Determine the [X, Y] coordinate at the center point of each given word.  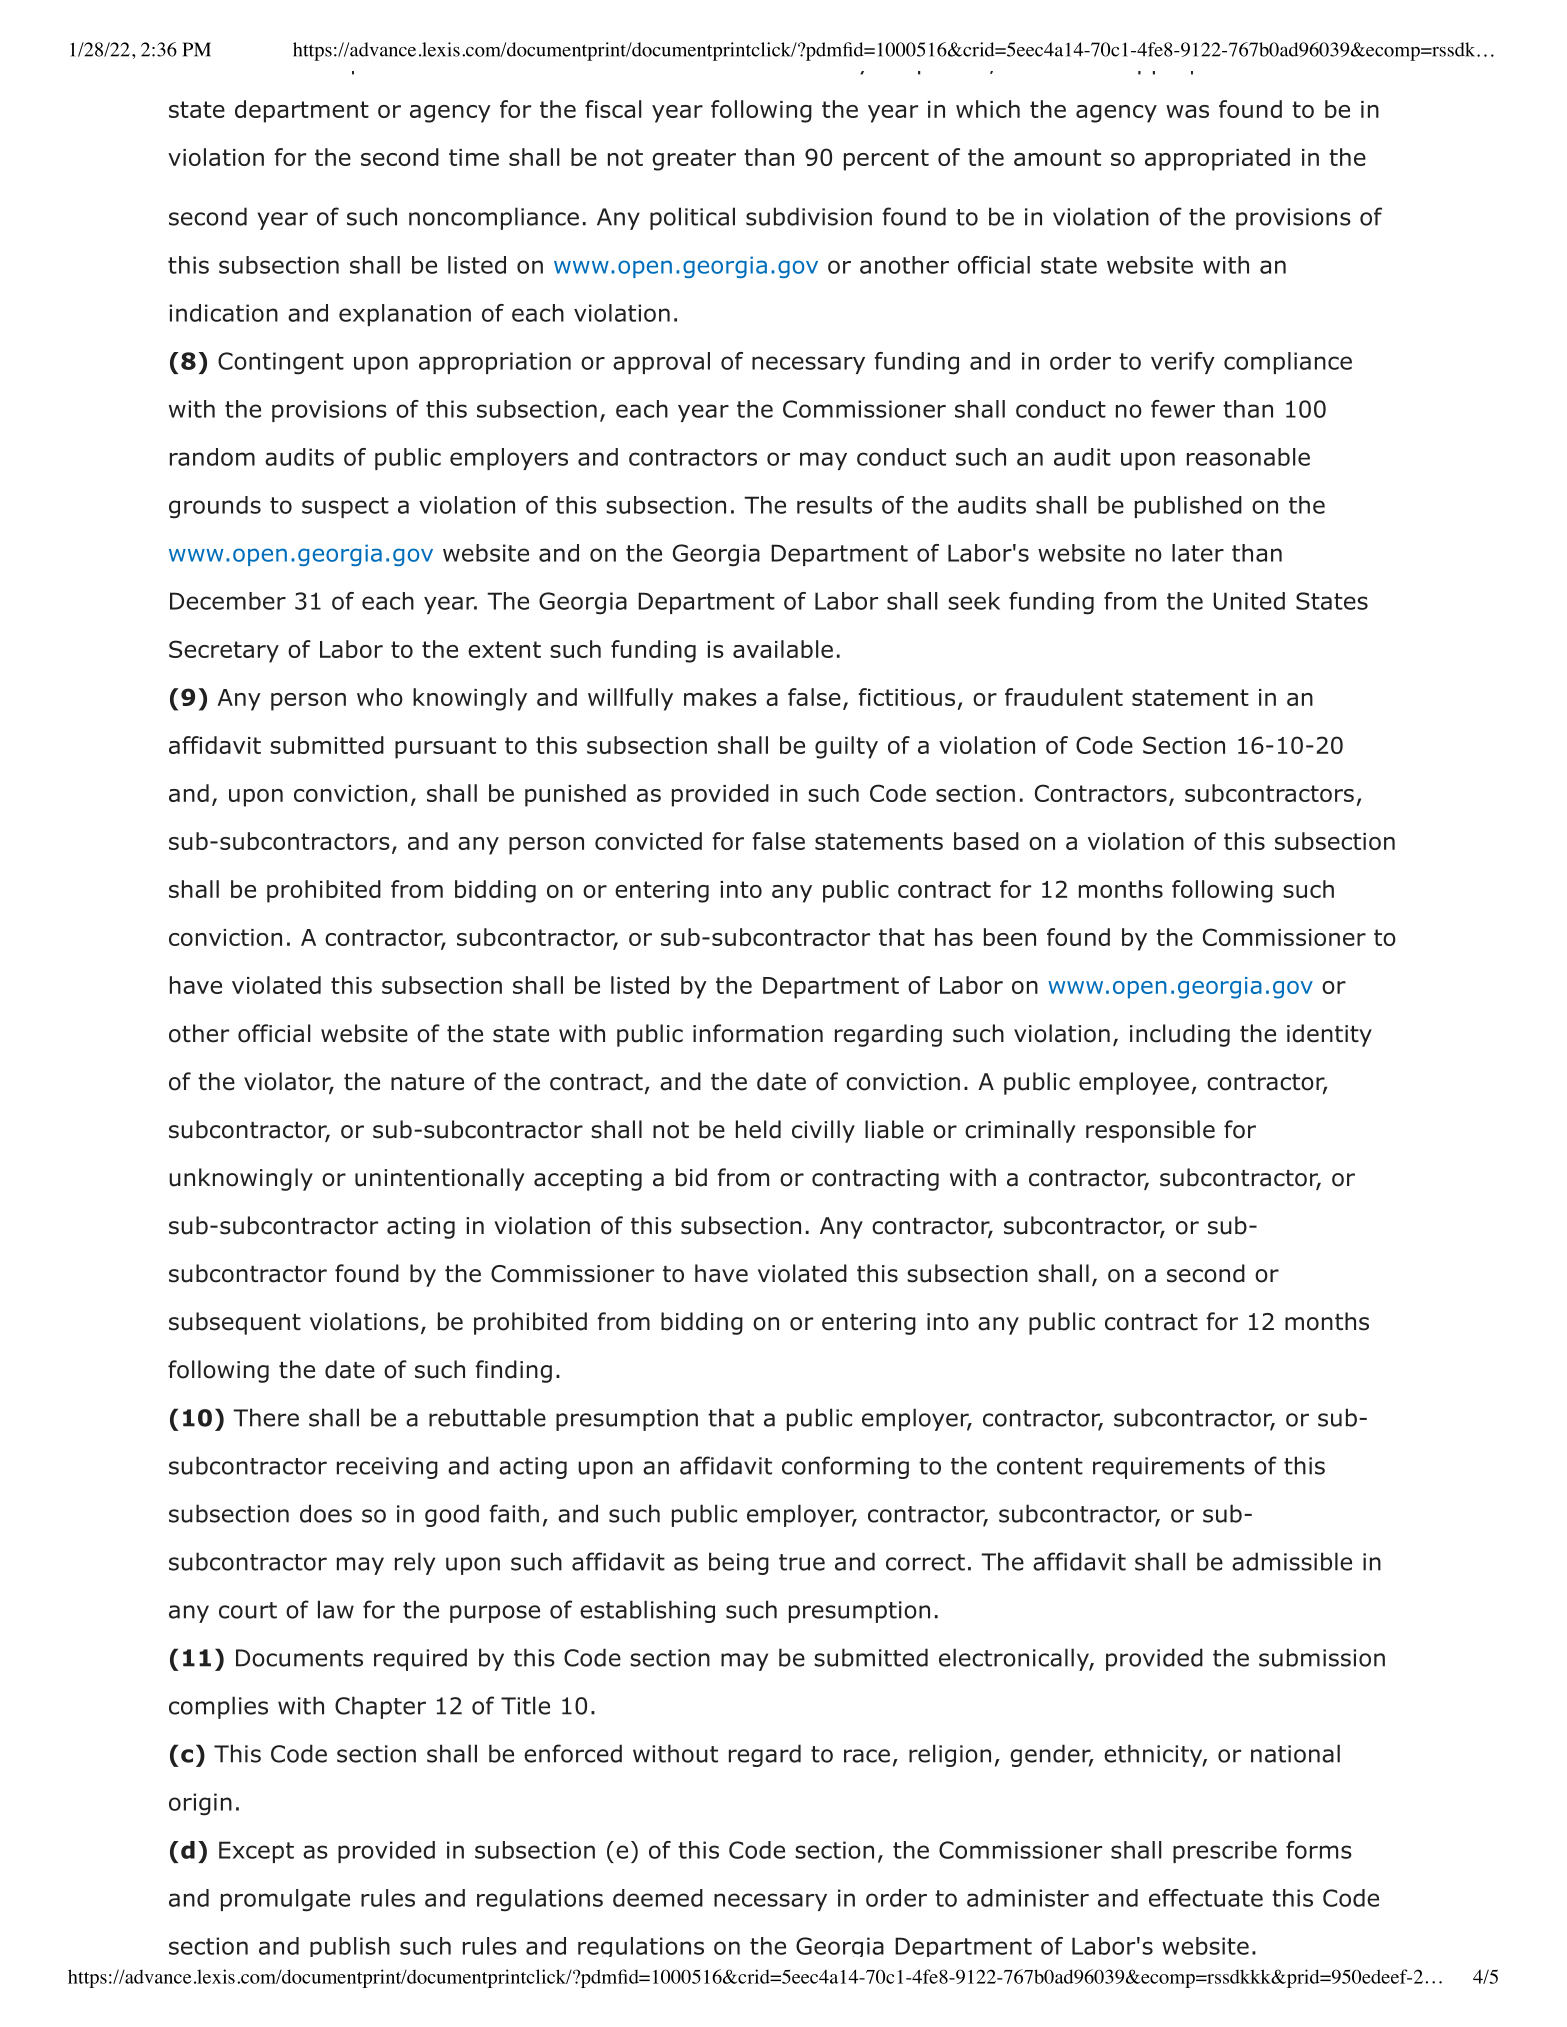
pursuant [445, 748]
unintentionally [439, 1179]
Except [256, 1852]
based [986, 841]
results [834, 505]
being [739, 1563]
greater [694, 160]
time [474, 157]
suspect [345, 507]
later [1198, 553]
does [326, 1513]
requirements [1169, 1468]
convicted [648, 841]
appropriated [1217, 159]
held [758, 1129]
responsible [1150, 1131]
